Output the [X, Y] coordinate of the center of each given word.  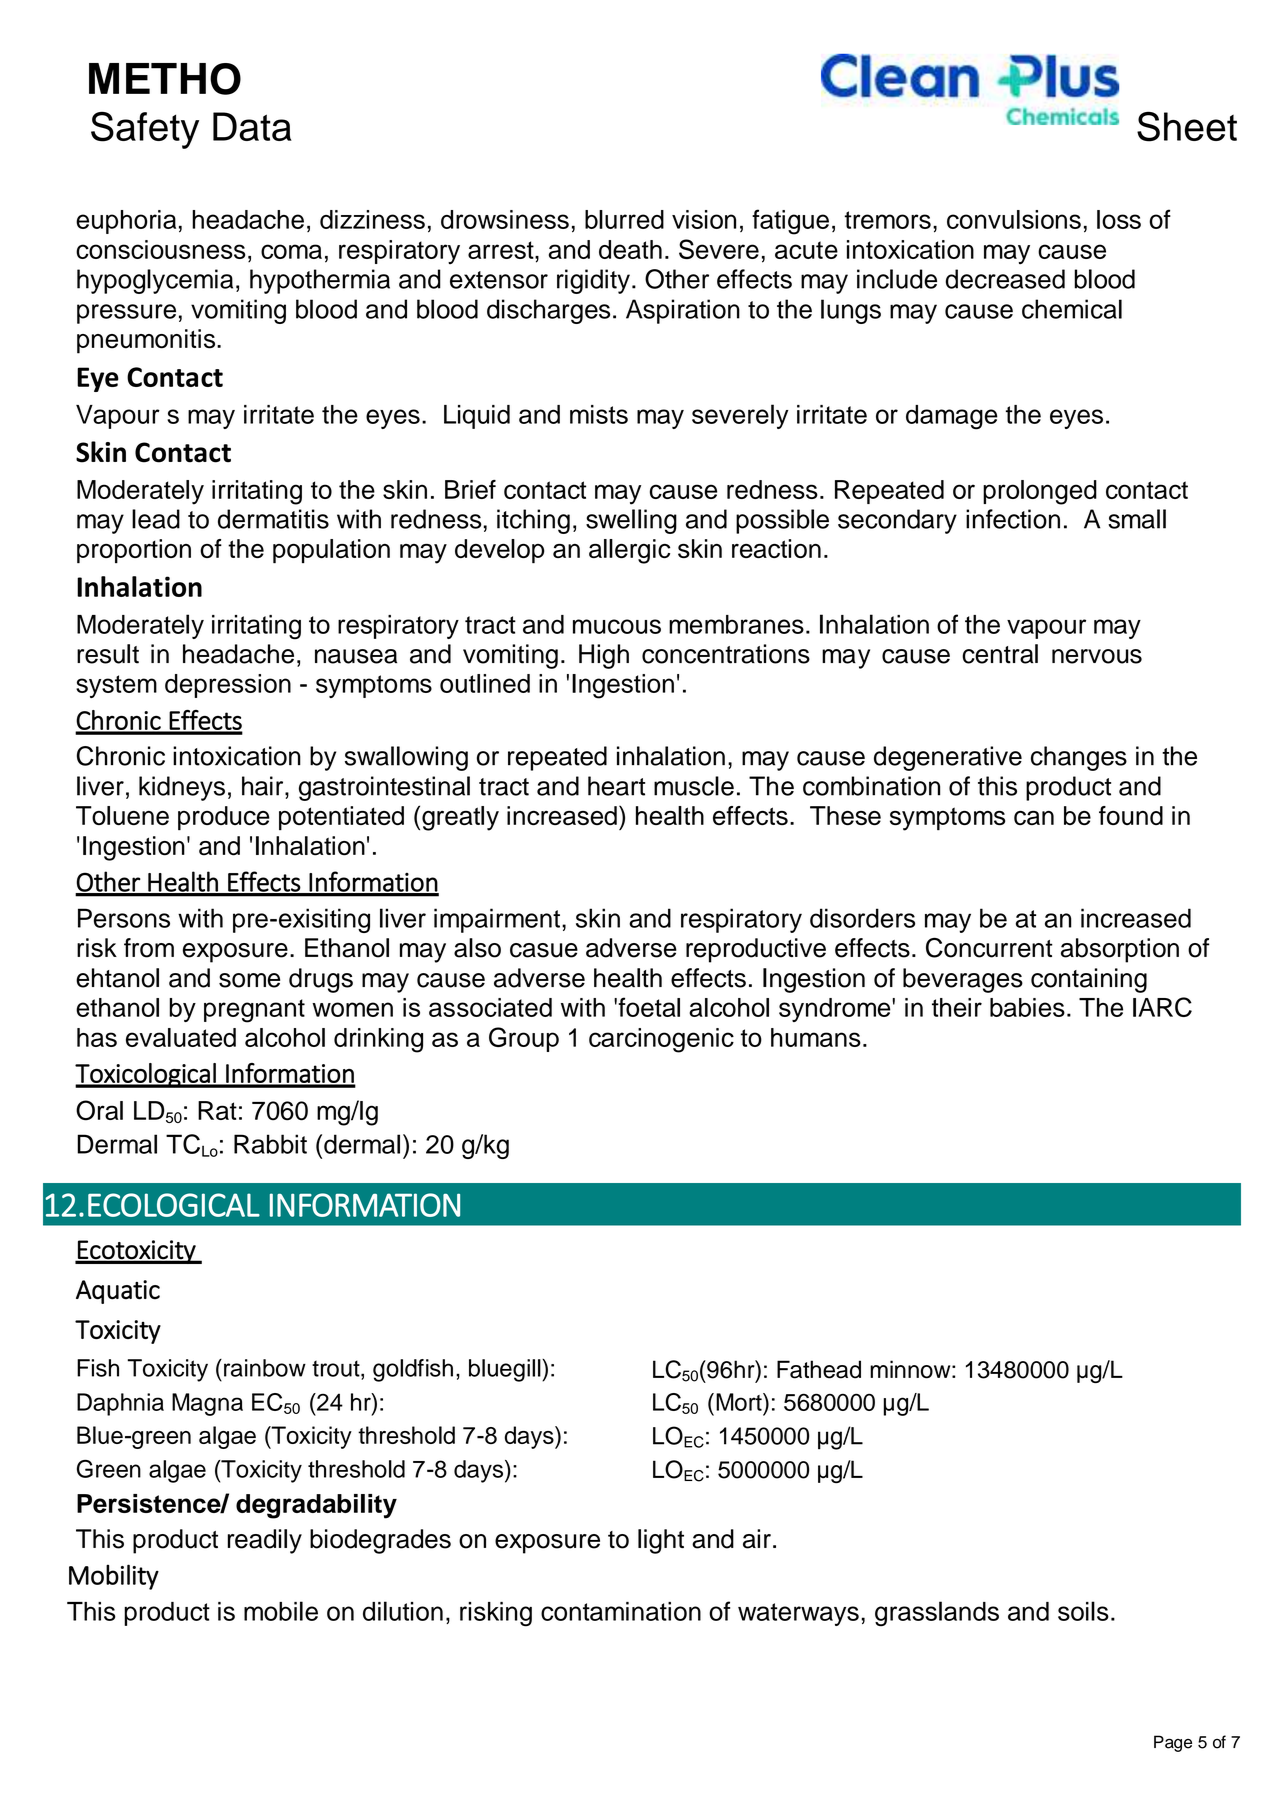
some [249, 980]
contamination [621, 1611]
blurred [624, 219]
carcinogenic [661, 1040]
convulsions [1014, 219]
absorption [1120, 950]
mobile [281, 1611]
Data [252, 126]
